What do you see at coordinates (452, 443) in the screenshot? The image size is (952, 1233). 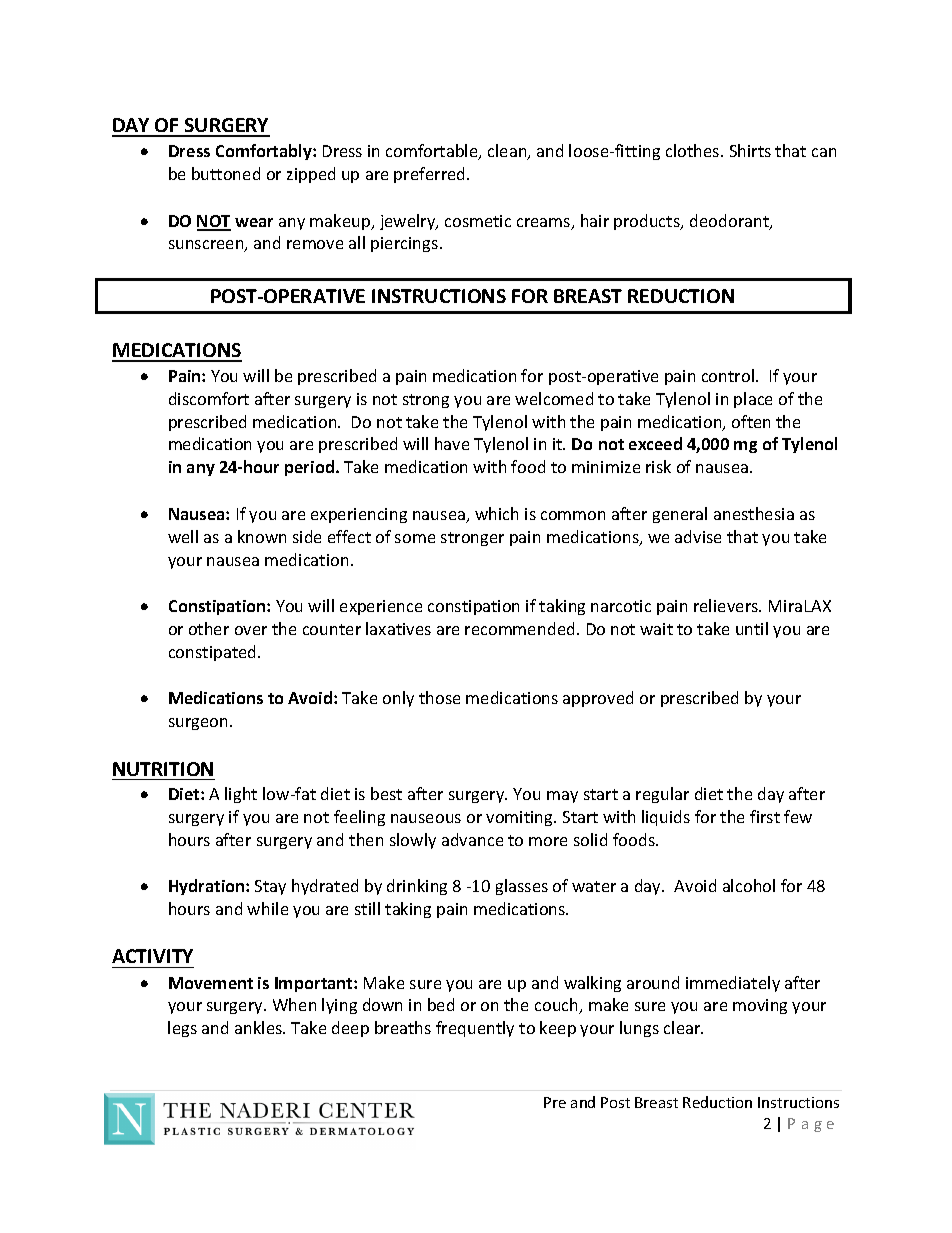 I see `have` at bounding box center [452, 443].
